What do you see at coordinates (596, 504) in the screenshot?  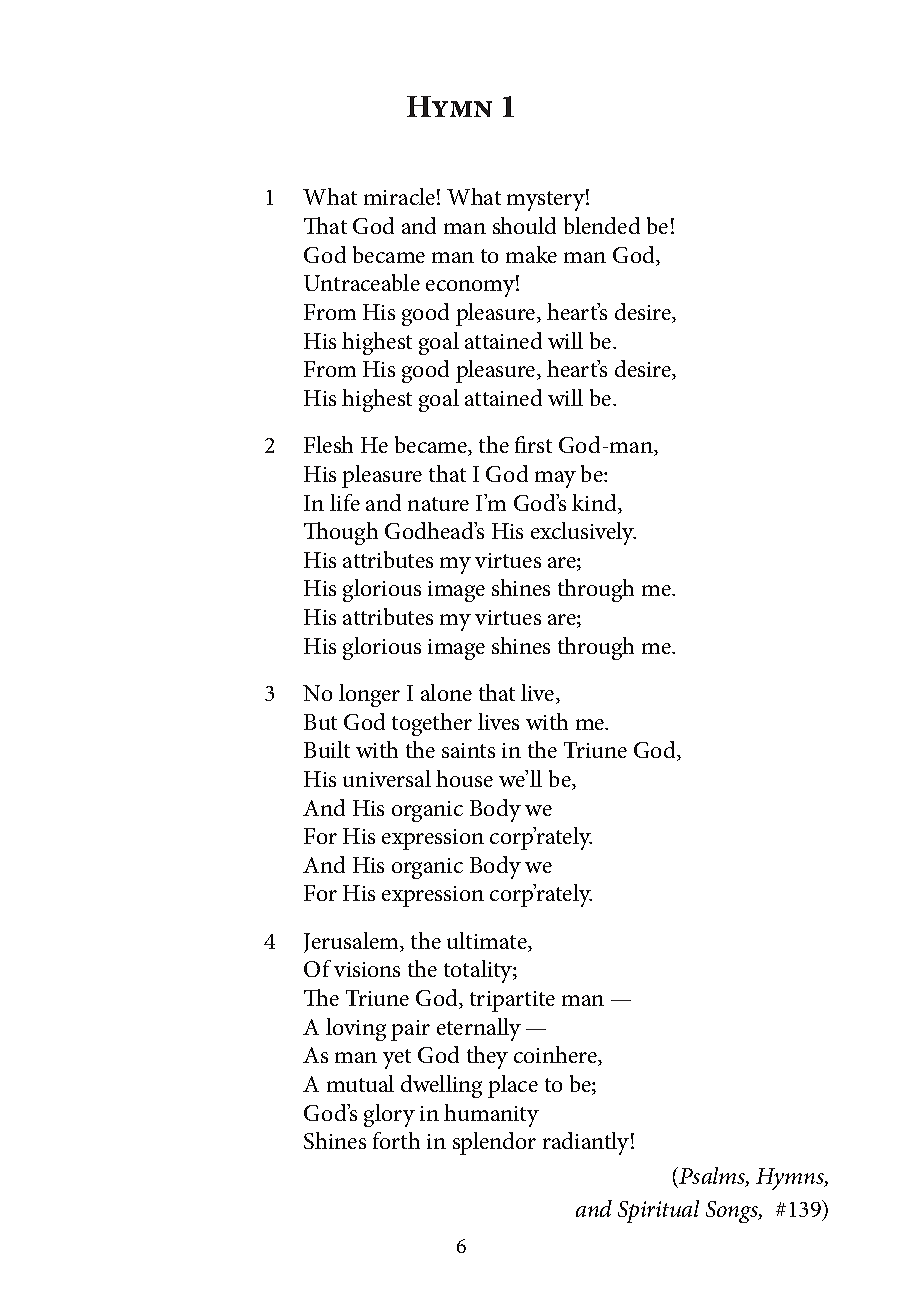 I see `kind` at bounding box center [596, 504].
